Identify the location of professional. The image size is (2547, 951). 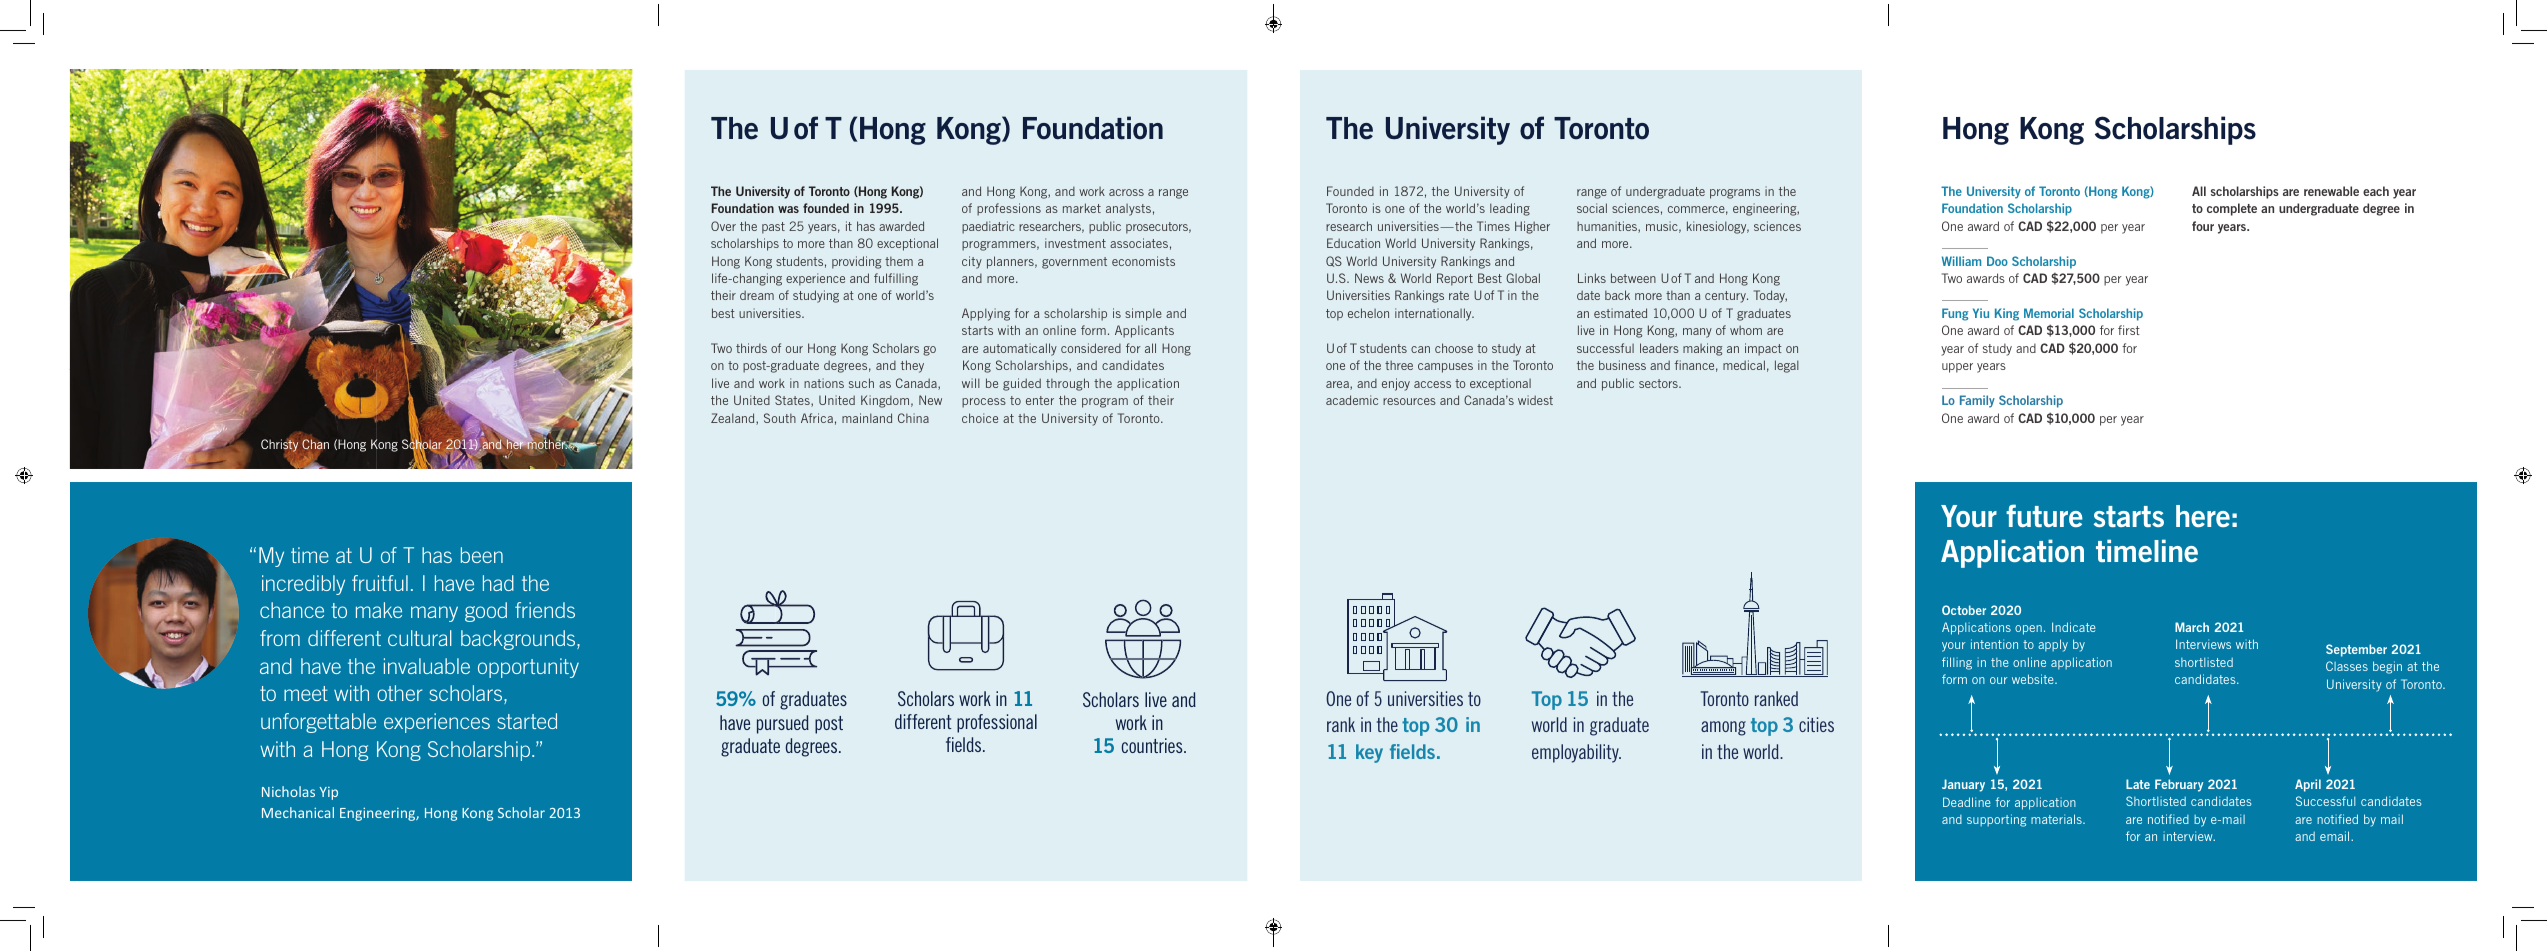
(997, 723).
